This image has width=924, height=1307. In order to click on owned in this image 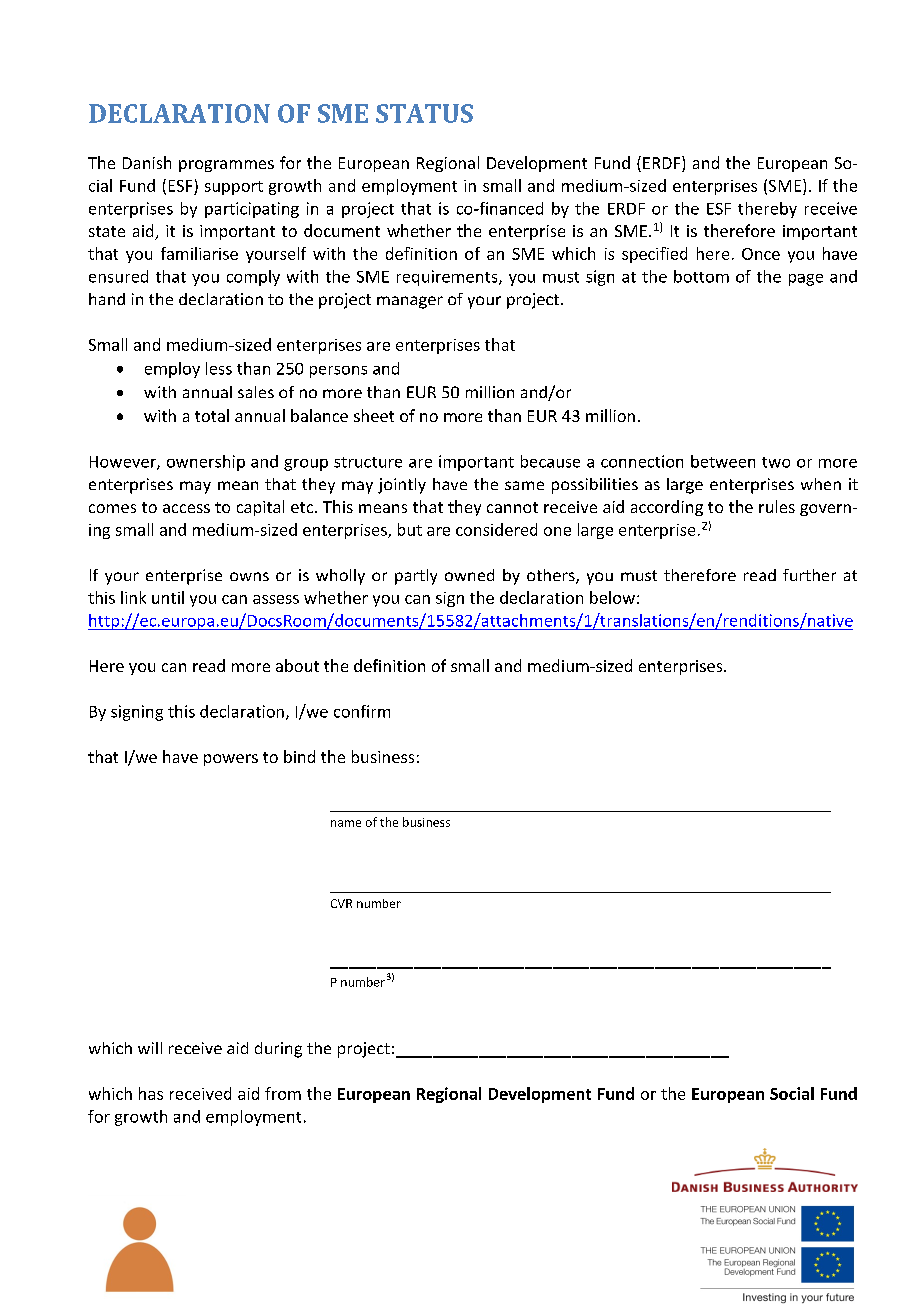, I will do `click(469, 575)`.
